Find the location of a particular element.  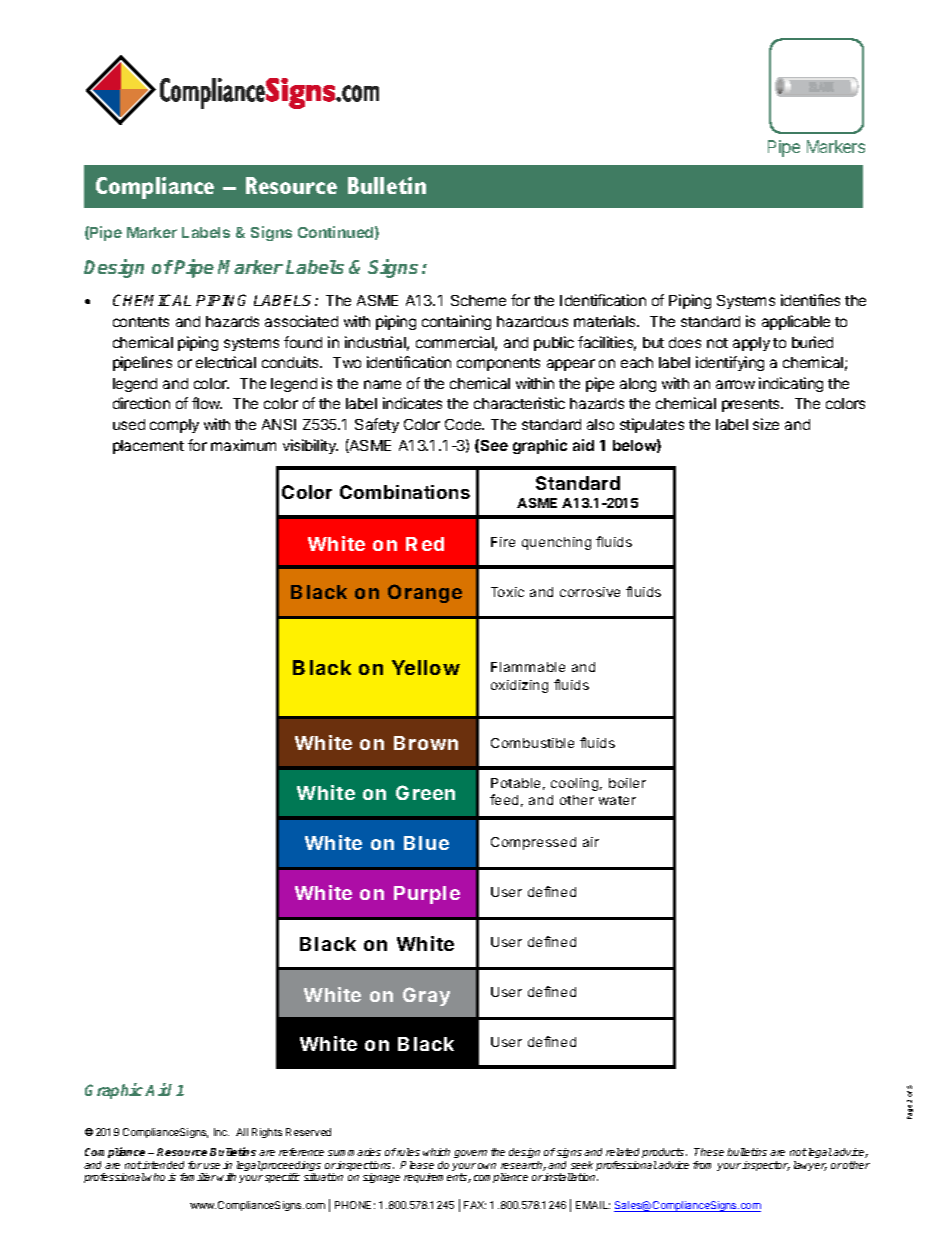

Blue is located at coordinates (426, 843).
